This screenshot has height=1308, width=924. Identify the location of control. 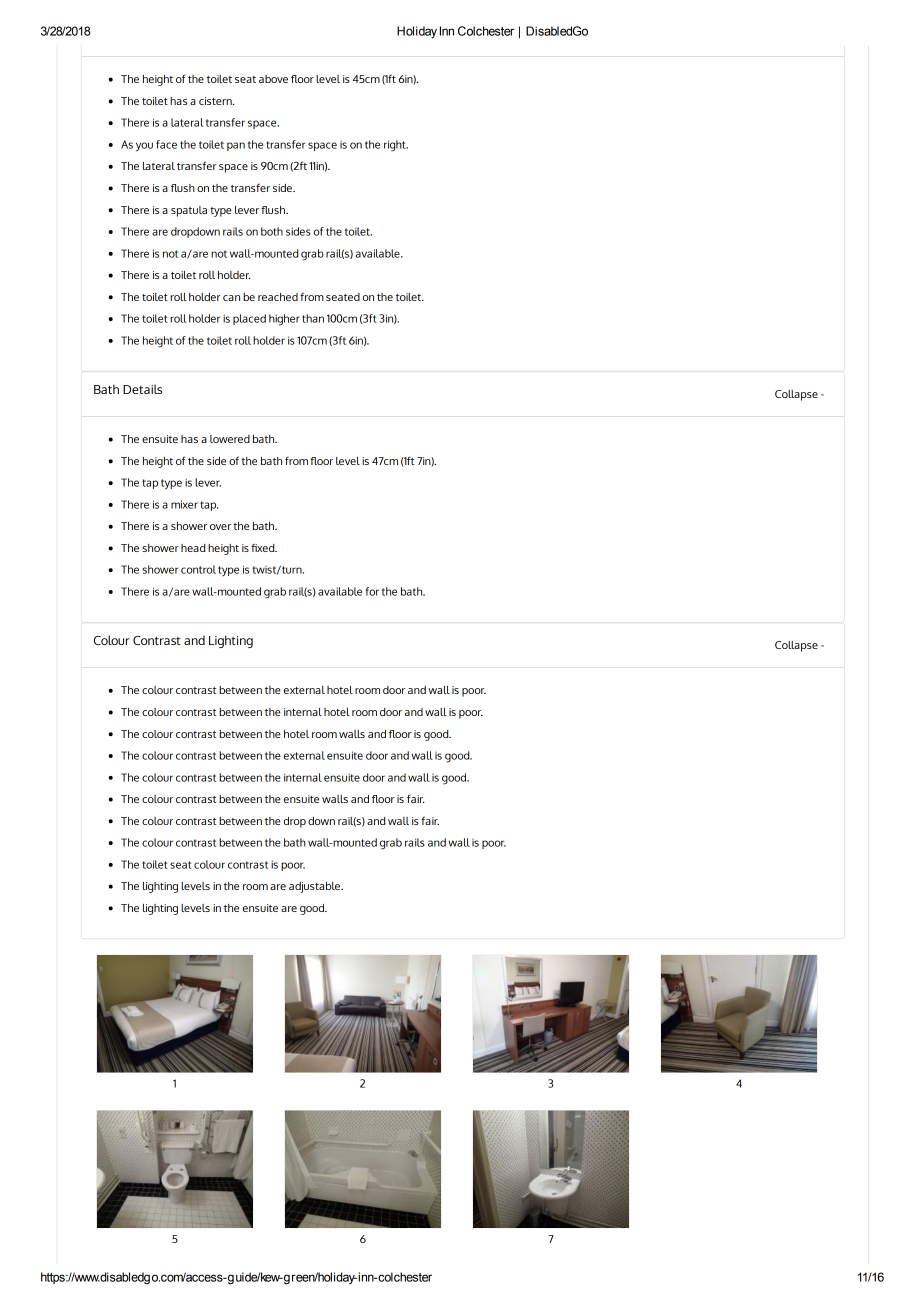
(198, 569).
